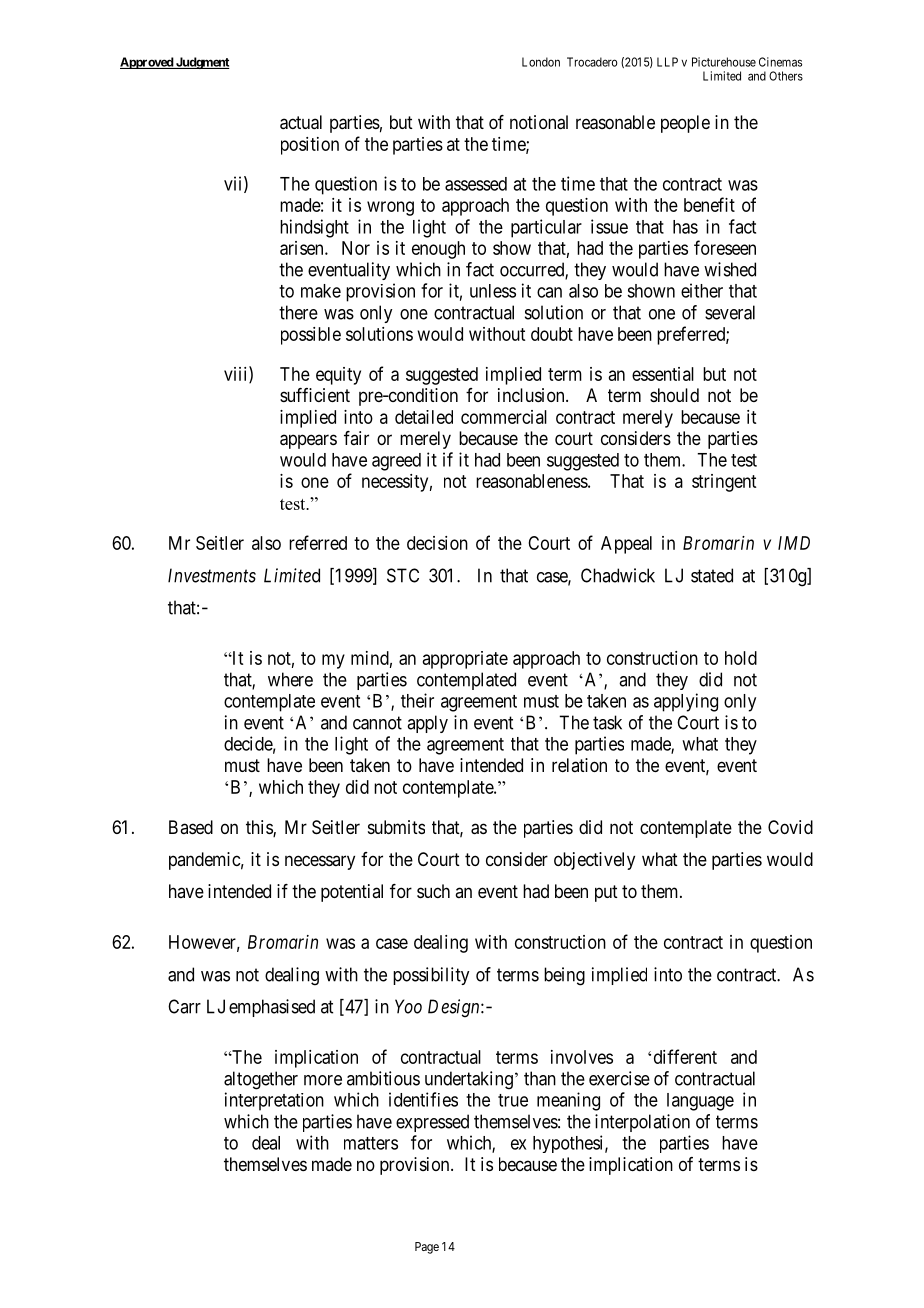 The width and height of the screenshot is (924, 1308). I want to click on interpretation, so click(274, 1101).
